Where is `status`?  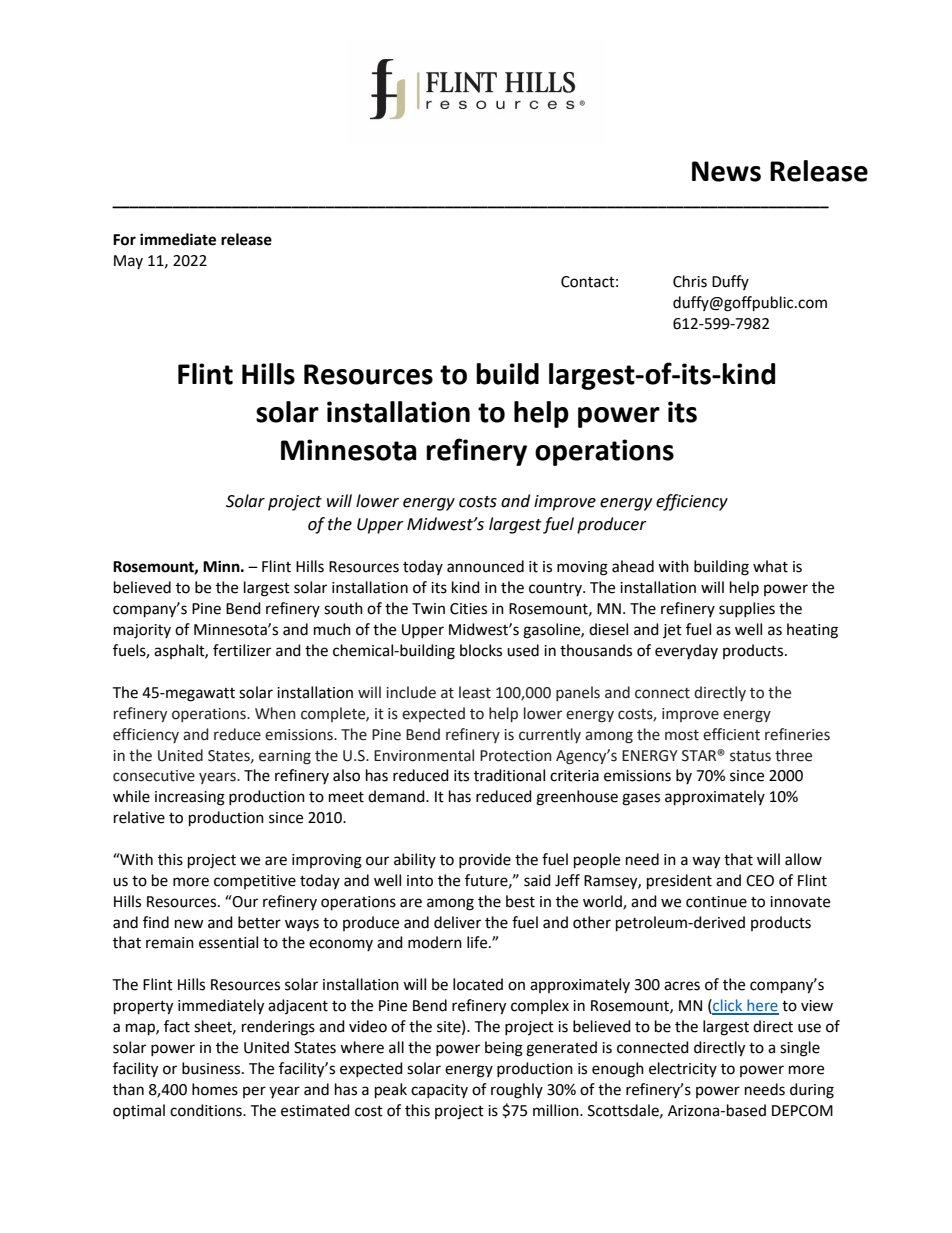
status is located at coordinates (750, 756).
